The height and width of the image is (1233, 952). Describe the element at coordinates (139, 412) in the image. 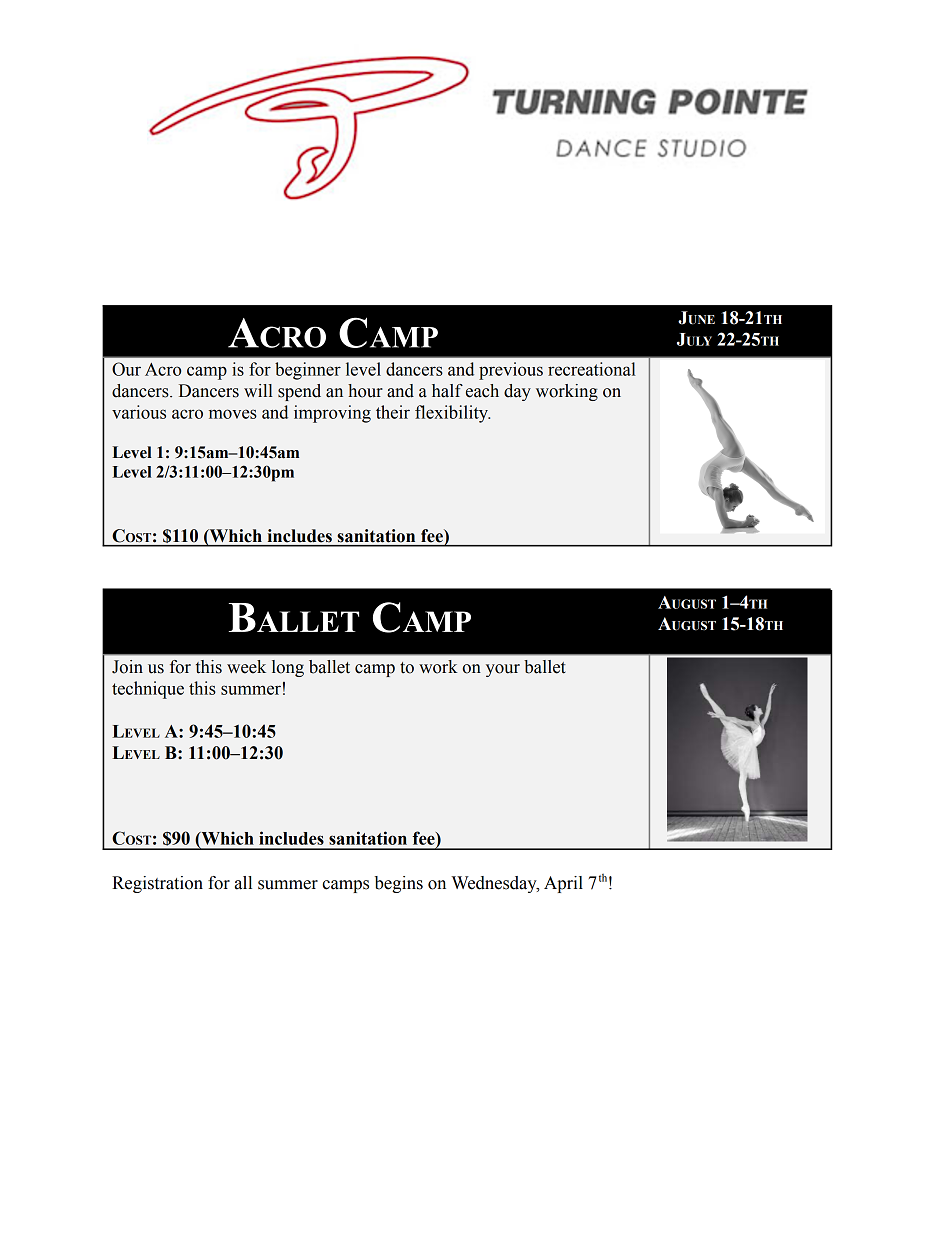

I see `various` at that location.
